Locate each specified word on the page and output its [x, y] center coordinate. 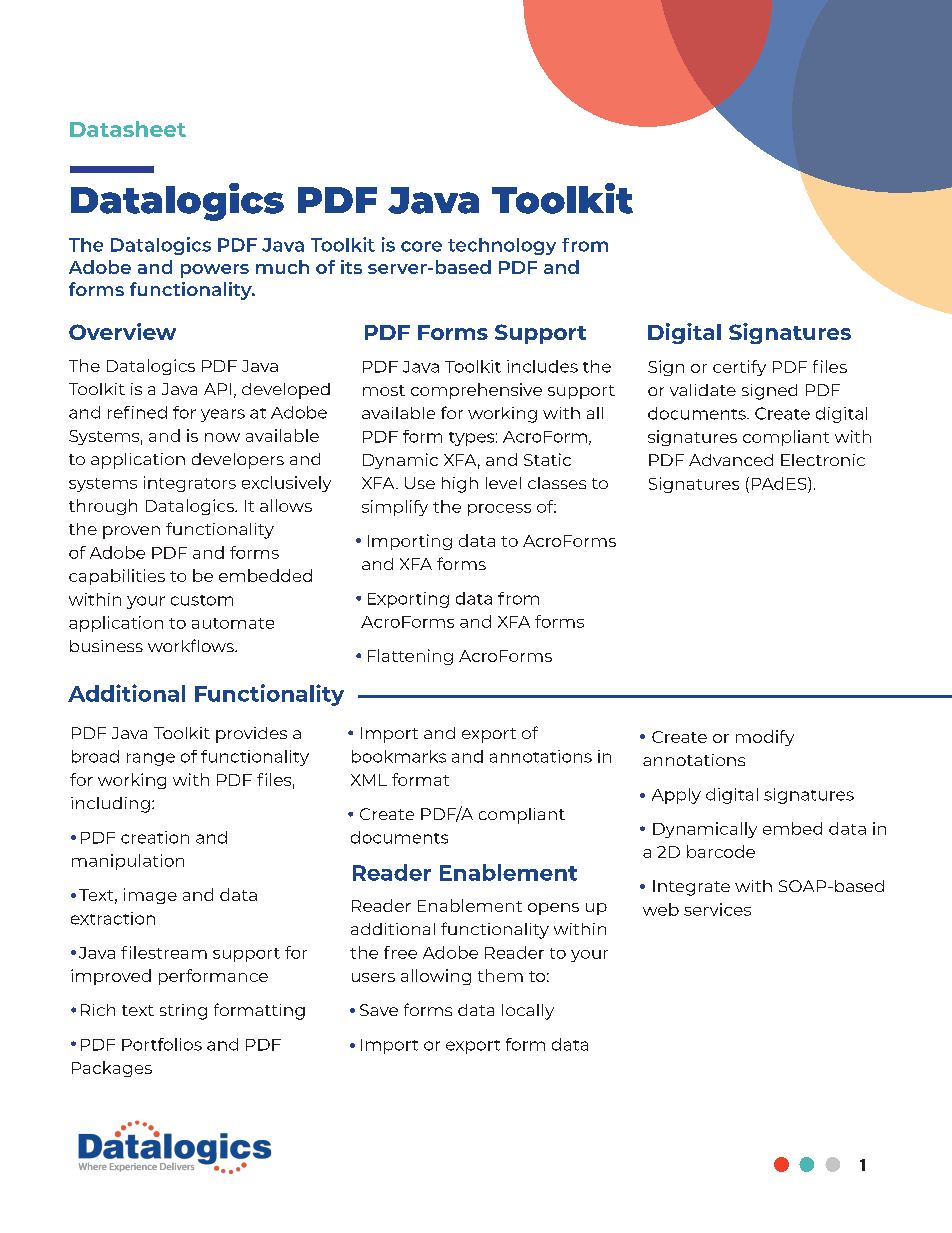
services [717, 909]
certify [739, 368]
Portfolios [162, 1044]
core [421, 246]
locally [528, 1012]
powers [215, 271]
